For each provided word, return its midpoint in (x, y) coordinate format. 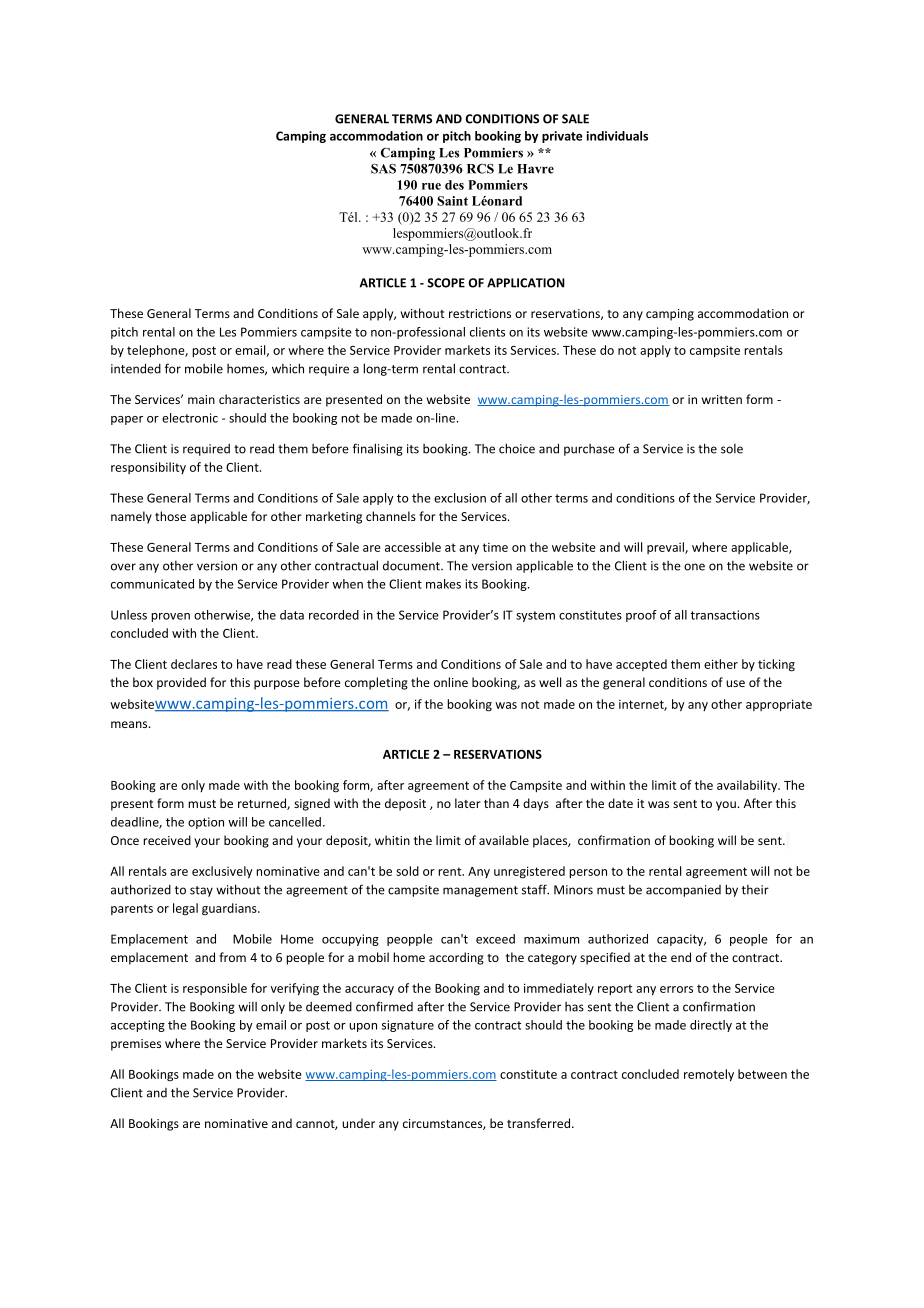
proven (170, 617)
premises (136, 1045)
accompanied (683, 891)
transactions (725, 615)
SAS (383, 169)
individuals (617, 136)
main (201, 399)
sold (407, 871)
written (722, 399)
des (454, 185)
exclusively (222, 872)
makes (443, 584)
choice (517, 448)
